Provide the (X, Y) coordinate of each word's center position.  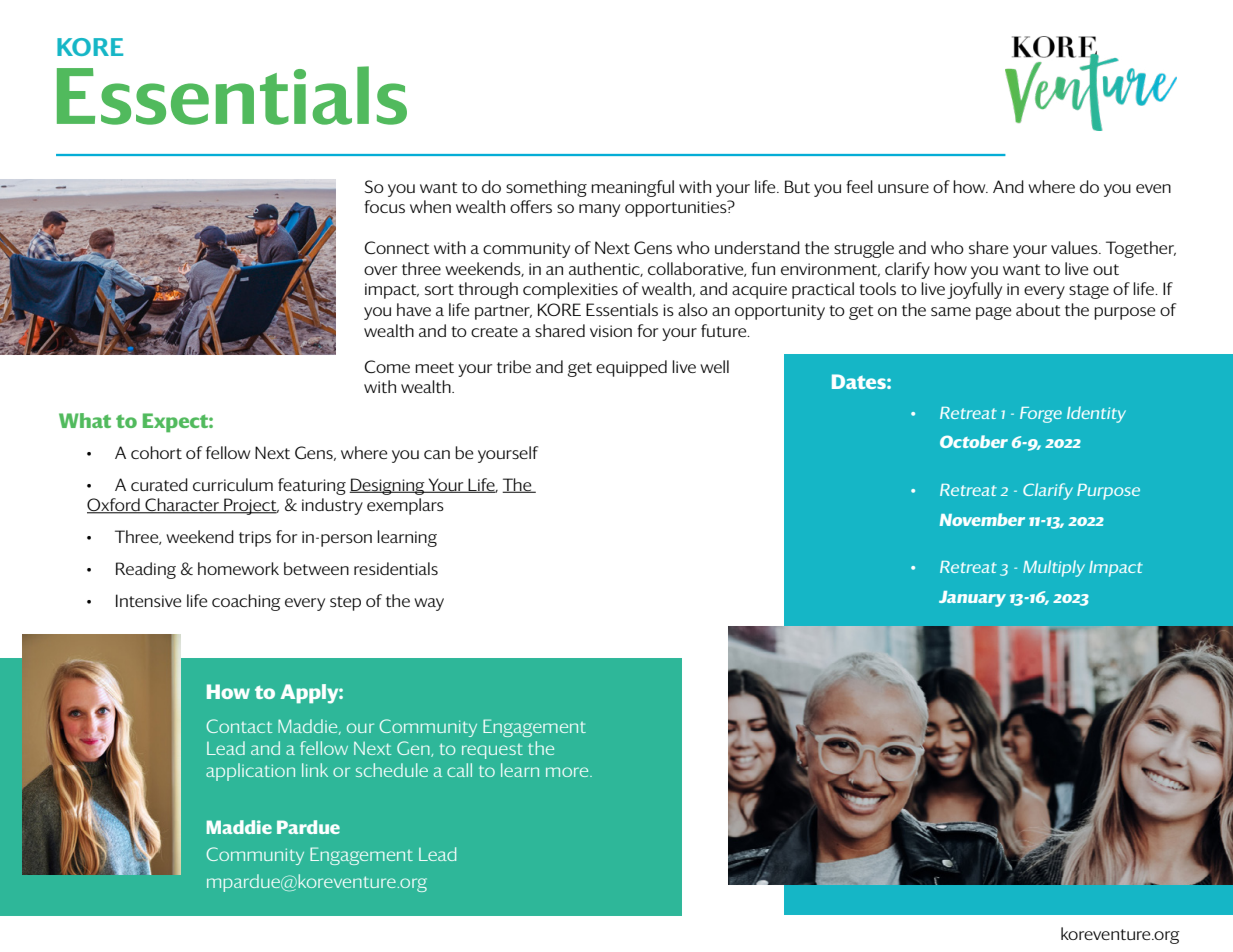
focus (384, 206)
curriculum (233, 484)
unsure (903, 188)
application (250, 772)
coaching (246, 602)
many (599, 210)
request (492, 751)
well (714, 366)
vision (611, 331)
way (429, 604)
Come (387, 366)
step (345, 603)
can (437, 454)
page (993, 313)
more (568, 772)
